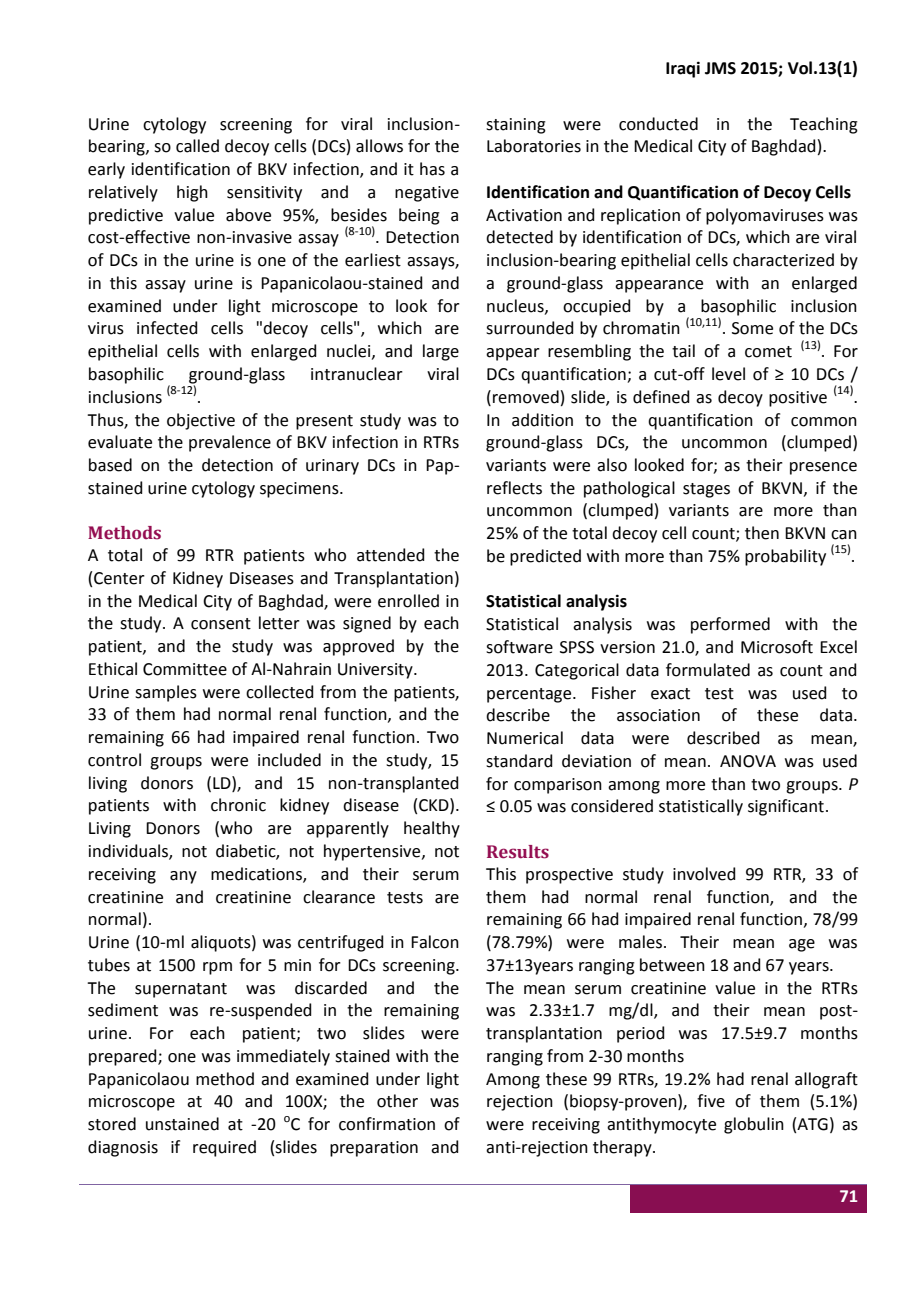  I want to click on required, so click(224, 1148).
